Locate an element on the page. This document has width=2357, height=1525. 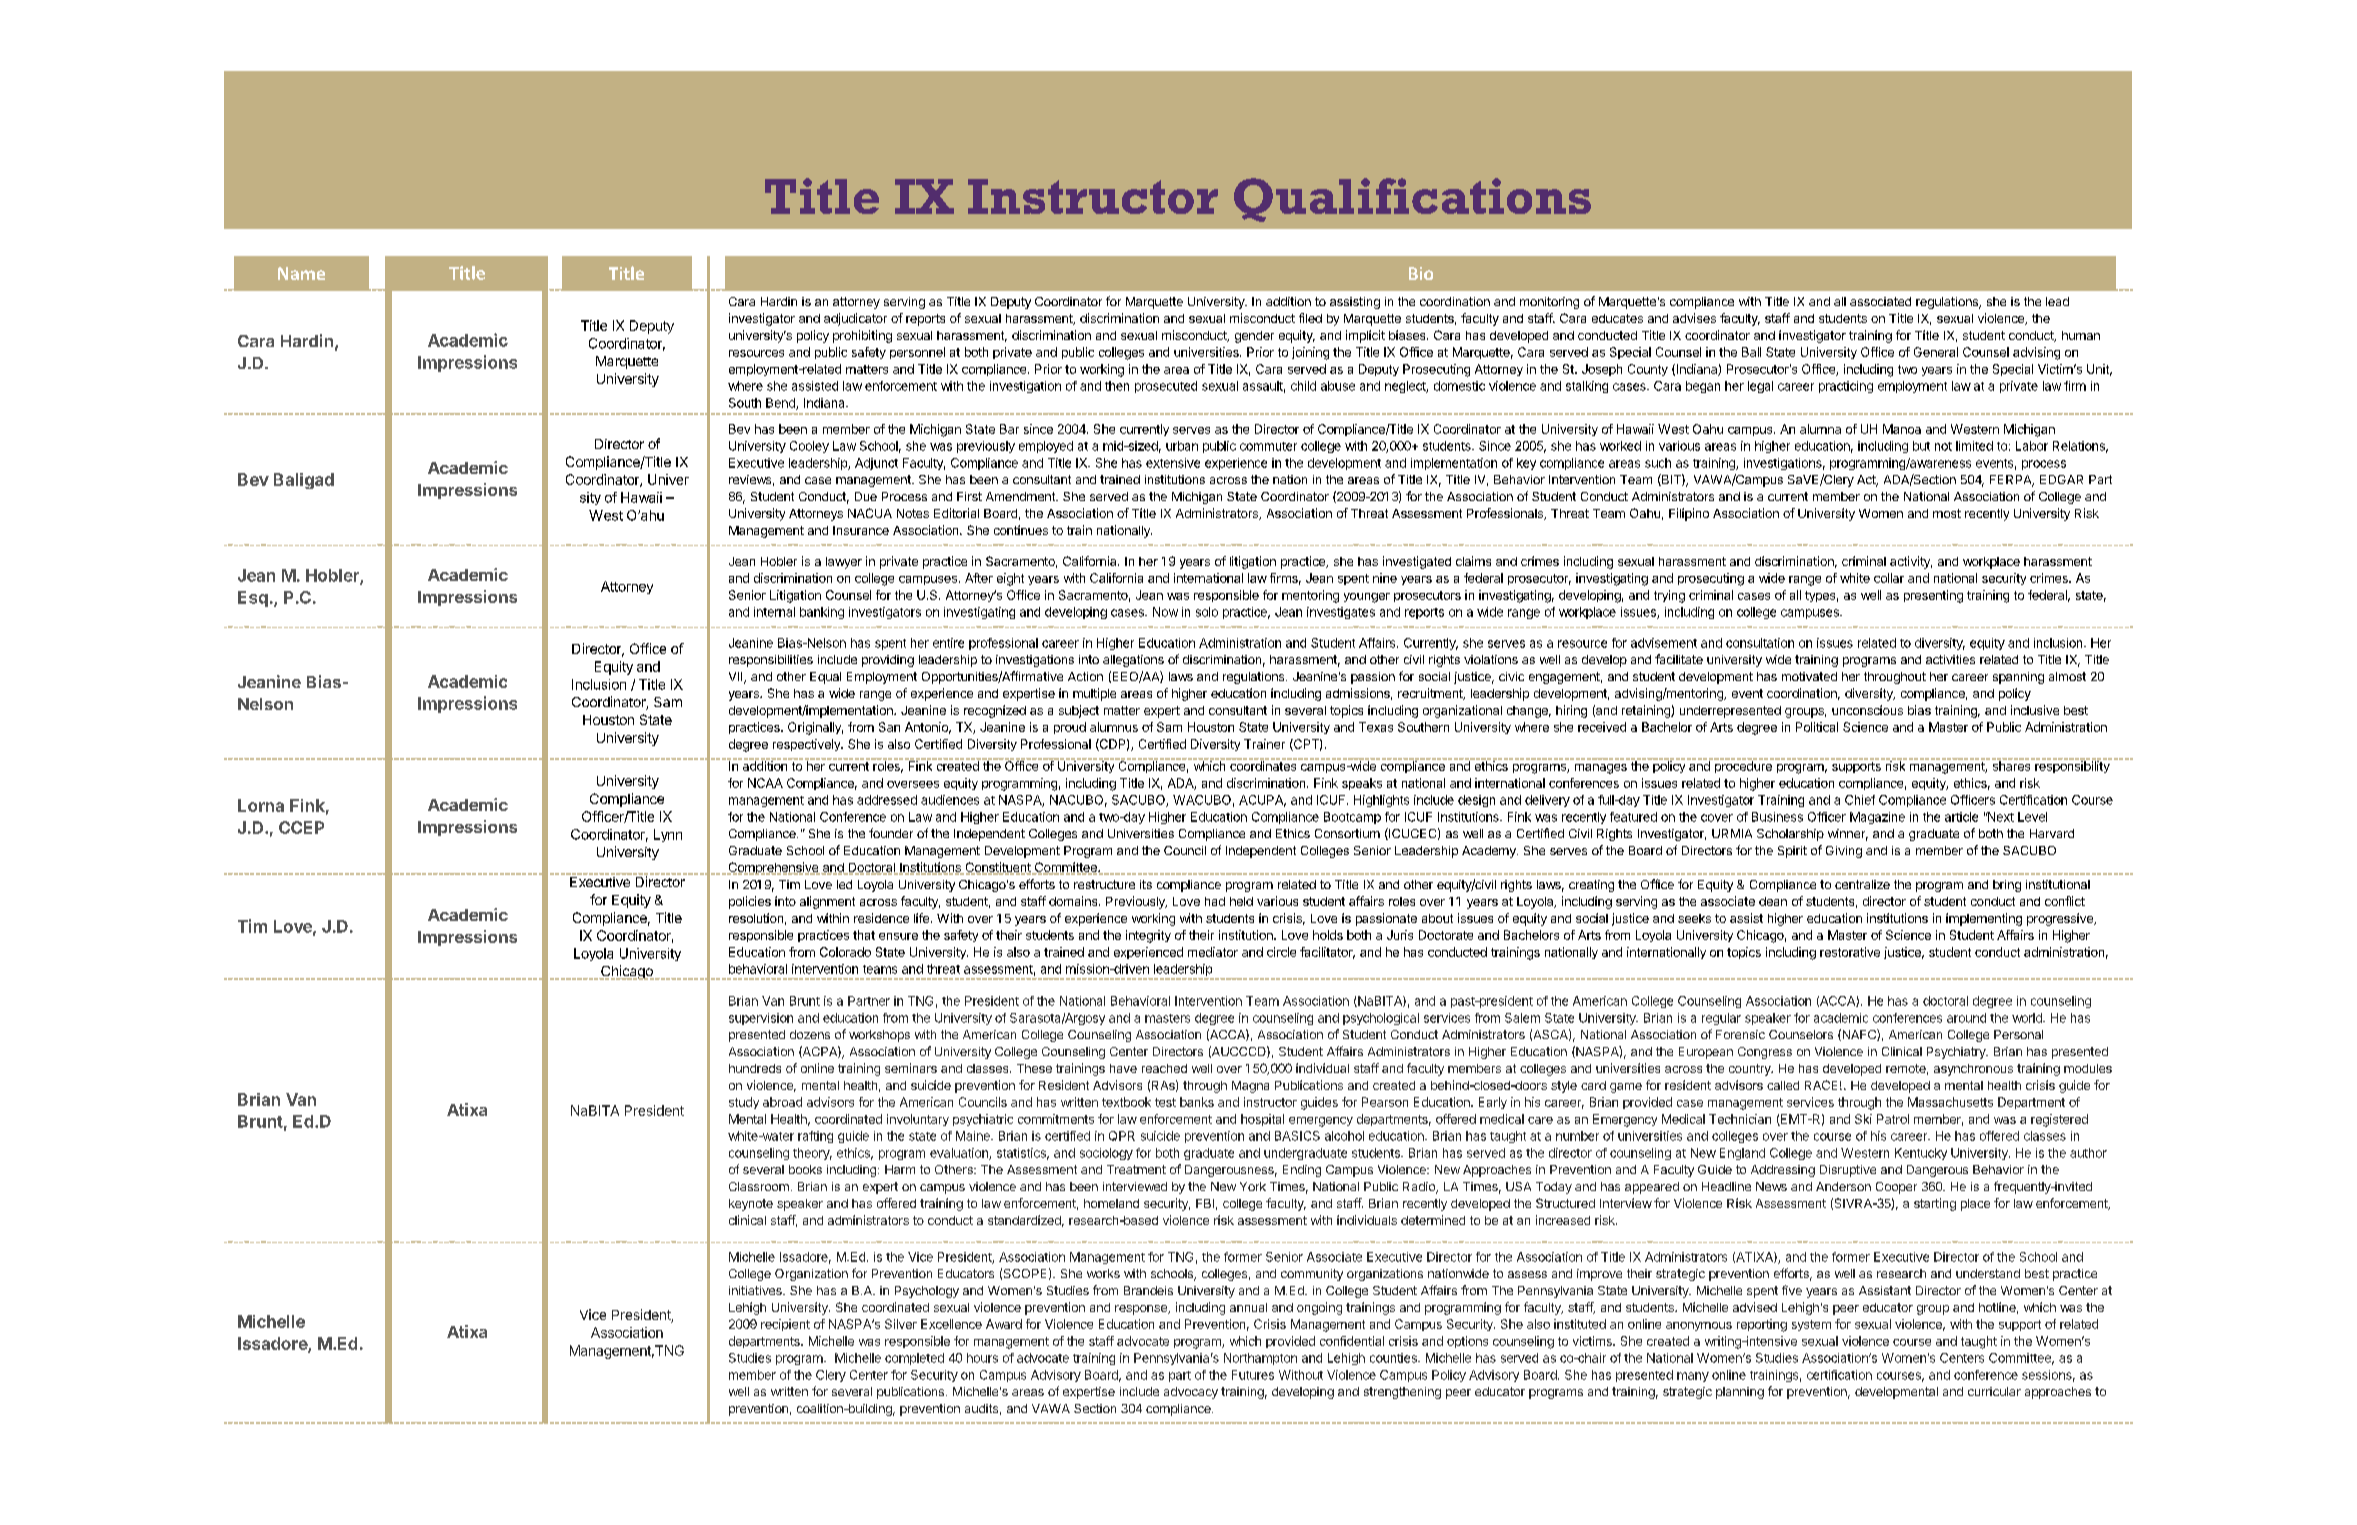
coordinates is located at coordinates (1263, 765).
